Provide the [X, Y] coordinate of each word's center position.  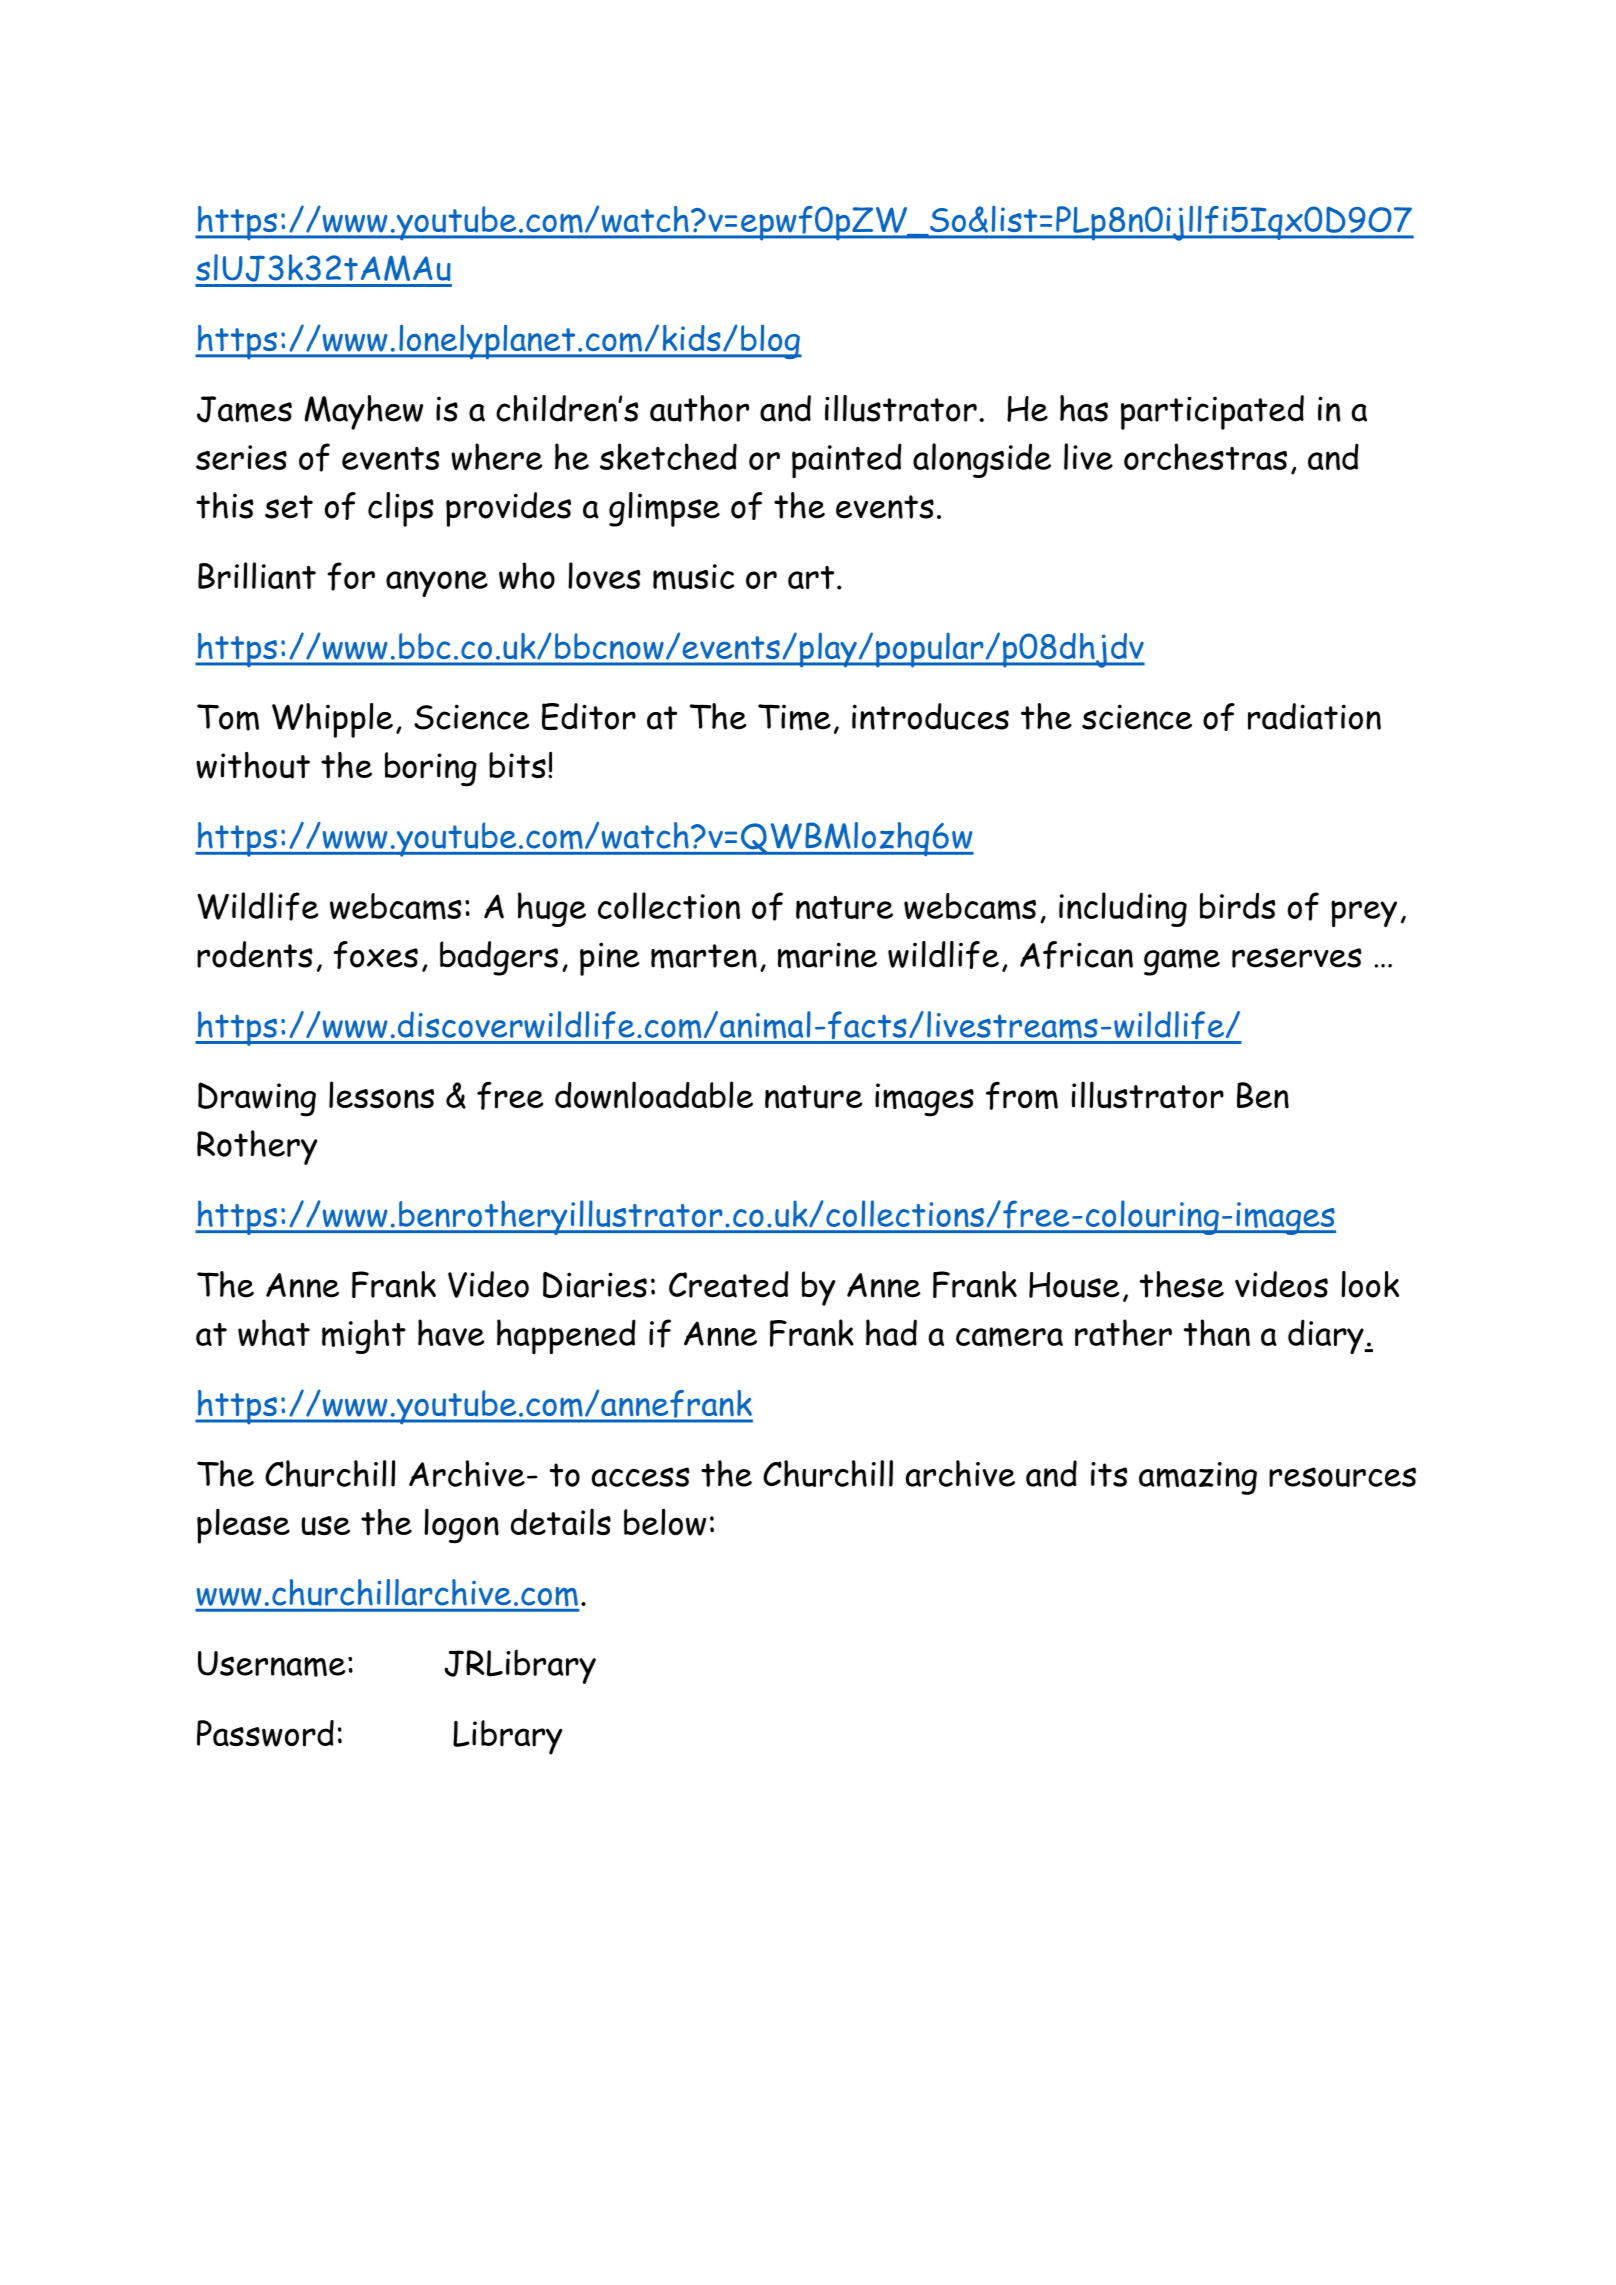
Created [729, 1284]
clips [401, 509]
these [1182, 1284]
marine [827, 955]
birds [1237, 905]
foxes [375, 955]
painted [847, 460]
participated [1212, 412]
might [364, 1336]
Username [271, 1664]
